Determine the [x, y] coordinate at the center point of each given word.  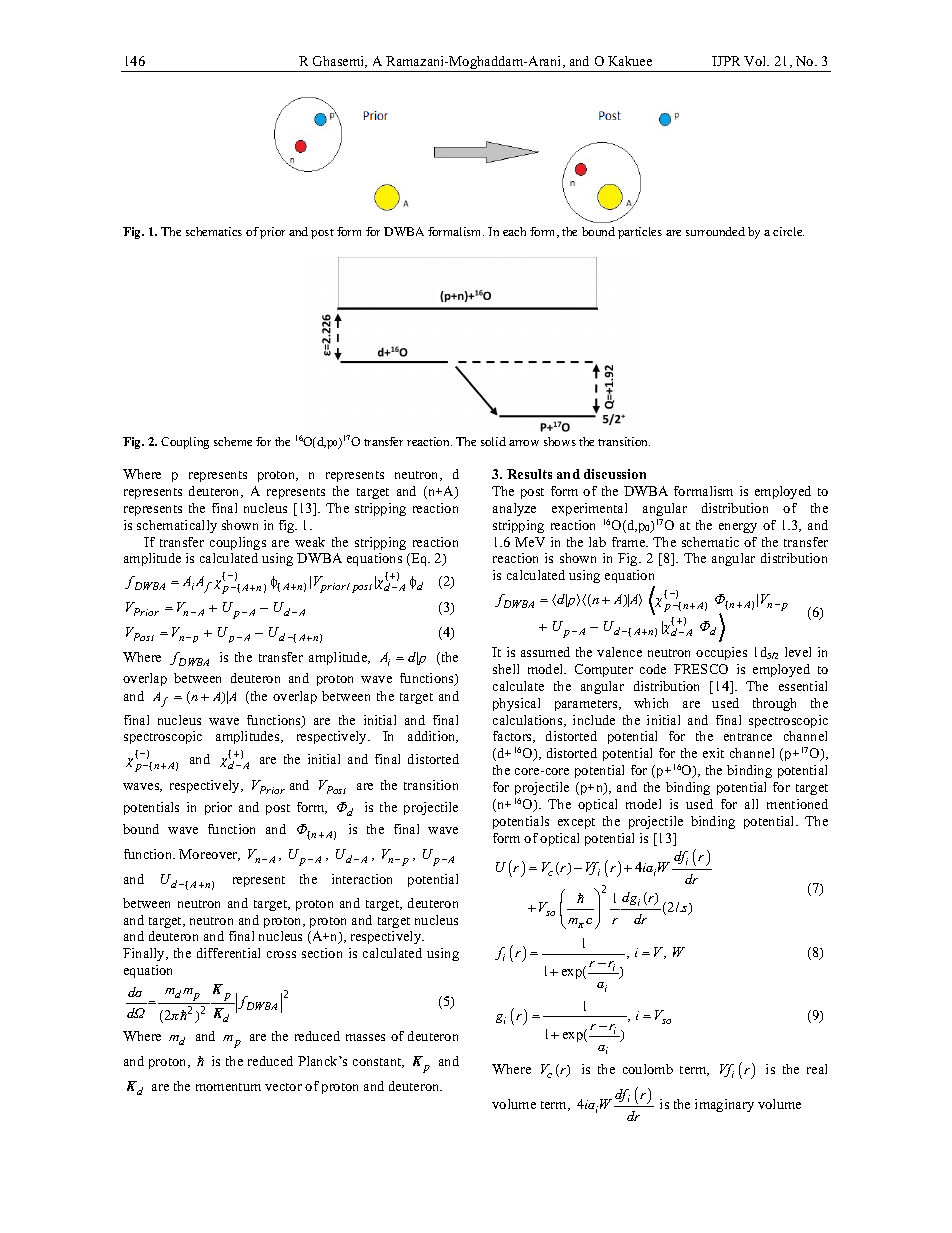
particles [640, 233]
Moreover [209, 855]
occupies [721, 653]
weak [310, 542]
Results [529, 474]
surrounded [715, 231]
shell [506, 669]
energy [738, 528]
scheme [233, 441]
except [576, 823]
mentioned [797, 804]
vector [283, 1087]
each [514, 231]
